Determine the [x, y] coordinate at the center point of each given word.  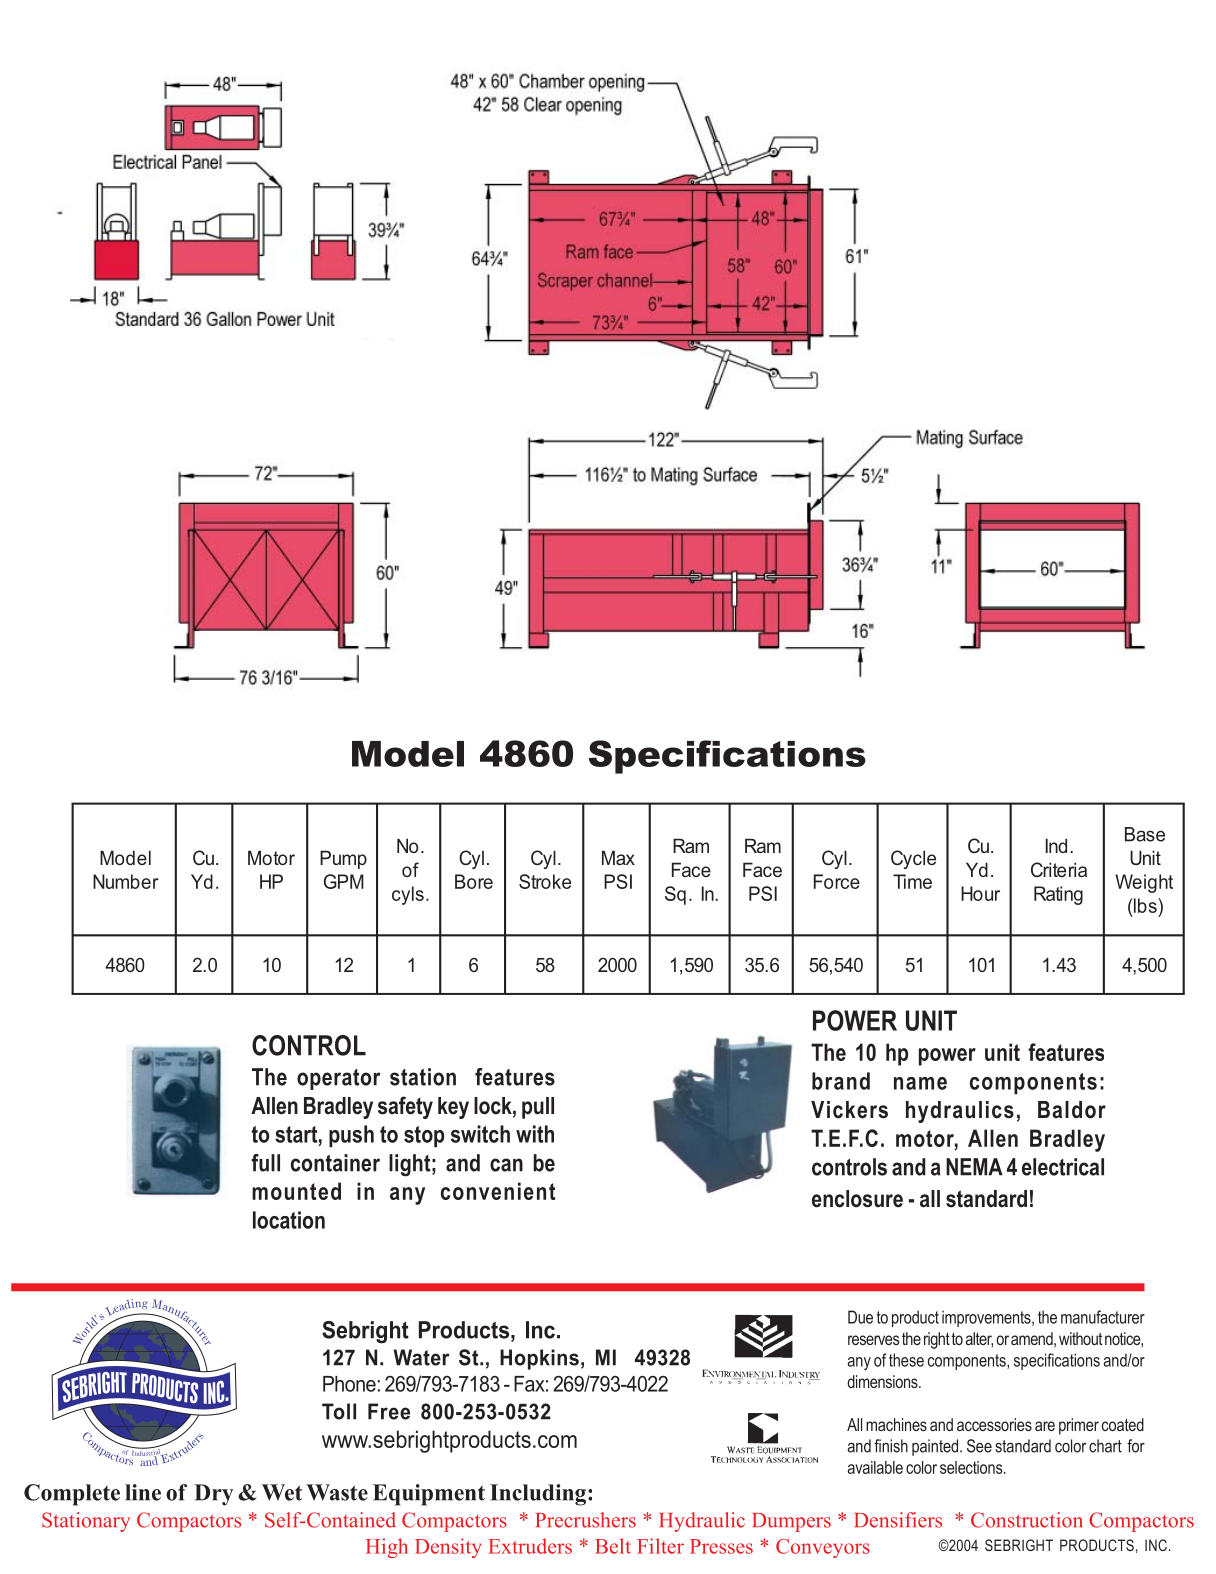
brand [841, 1081]
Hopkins [539, 1359]
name [920, 1083]
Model [408, 754]
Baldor [1072, 1110]
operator [339, 1079]
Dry [214, 1495]
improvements [987, 1318]
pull [538, 1108]
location [289, 1220]
